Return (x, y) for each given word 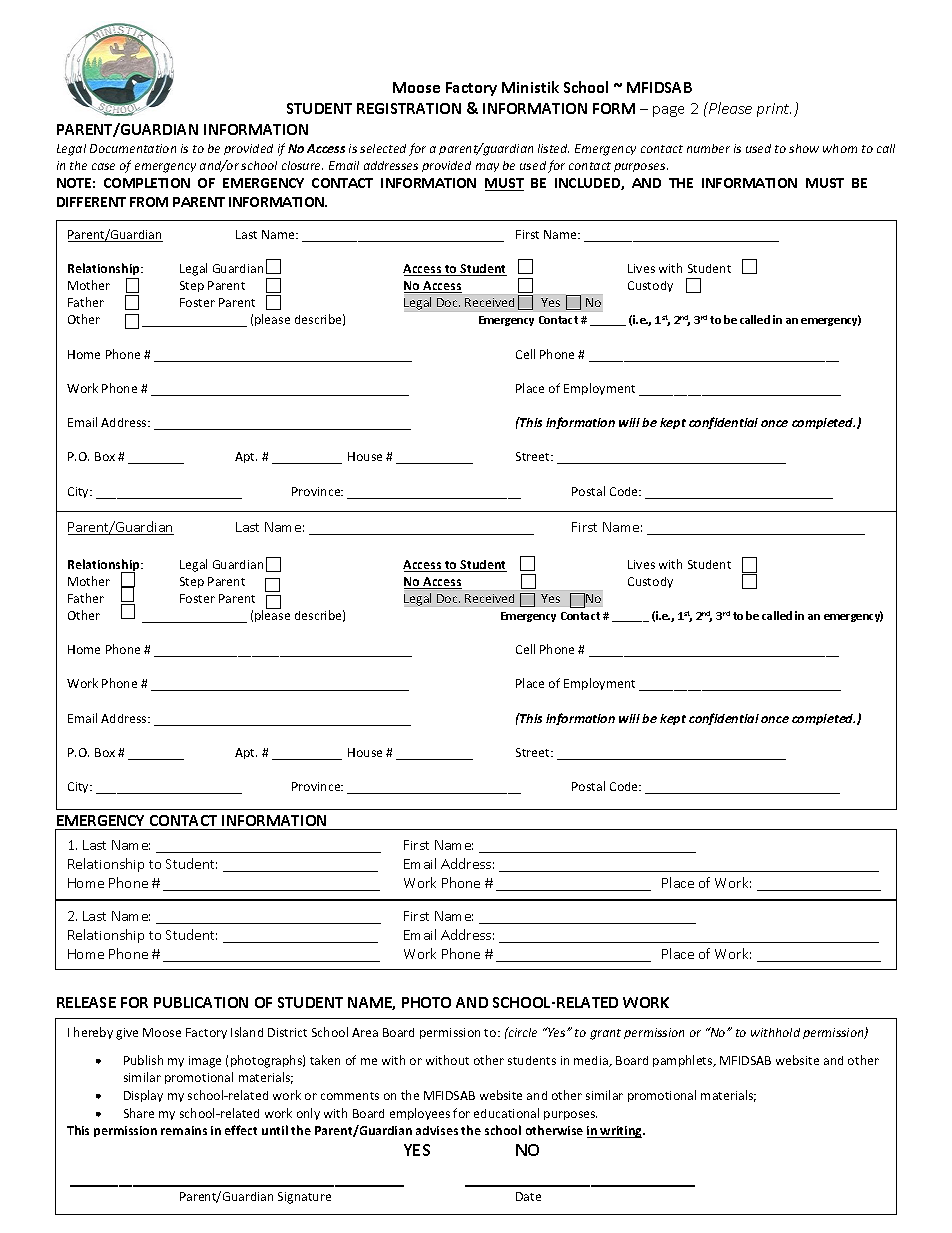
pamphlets (684, 1061)
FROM (149, 202)
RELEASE (86, 1002)
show (804, 148)
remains (184, 1130)
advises (437, 1130)
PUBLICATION (201, 1002)
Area (365, 1032)
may (487, 167)
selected (383, 148)
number (708, 148)
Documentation (133, 148)
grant (605, 1034)
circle (522, 1032)
